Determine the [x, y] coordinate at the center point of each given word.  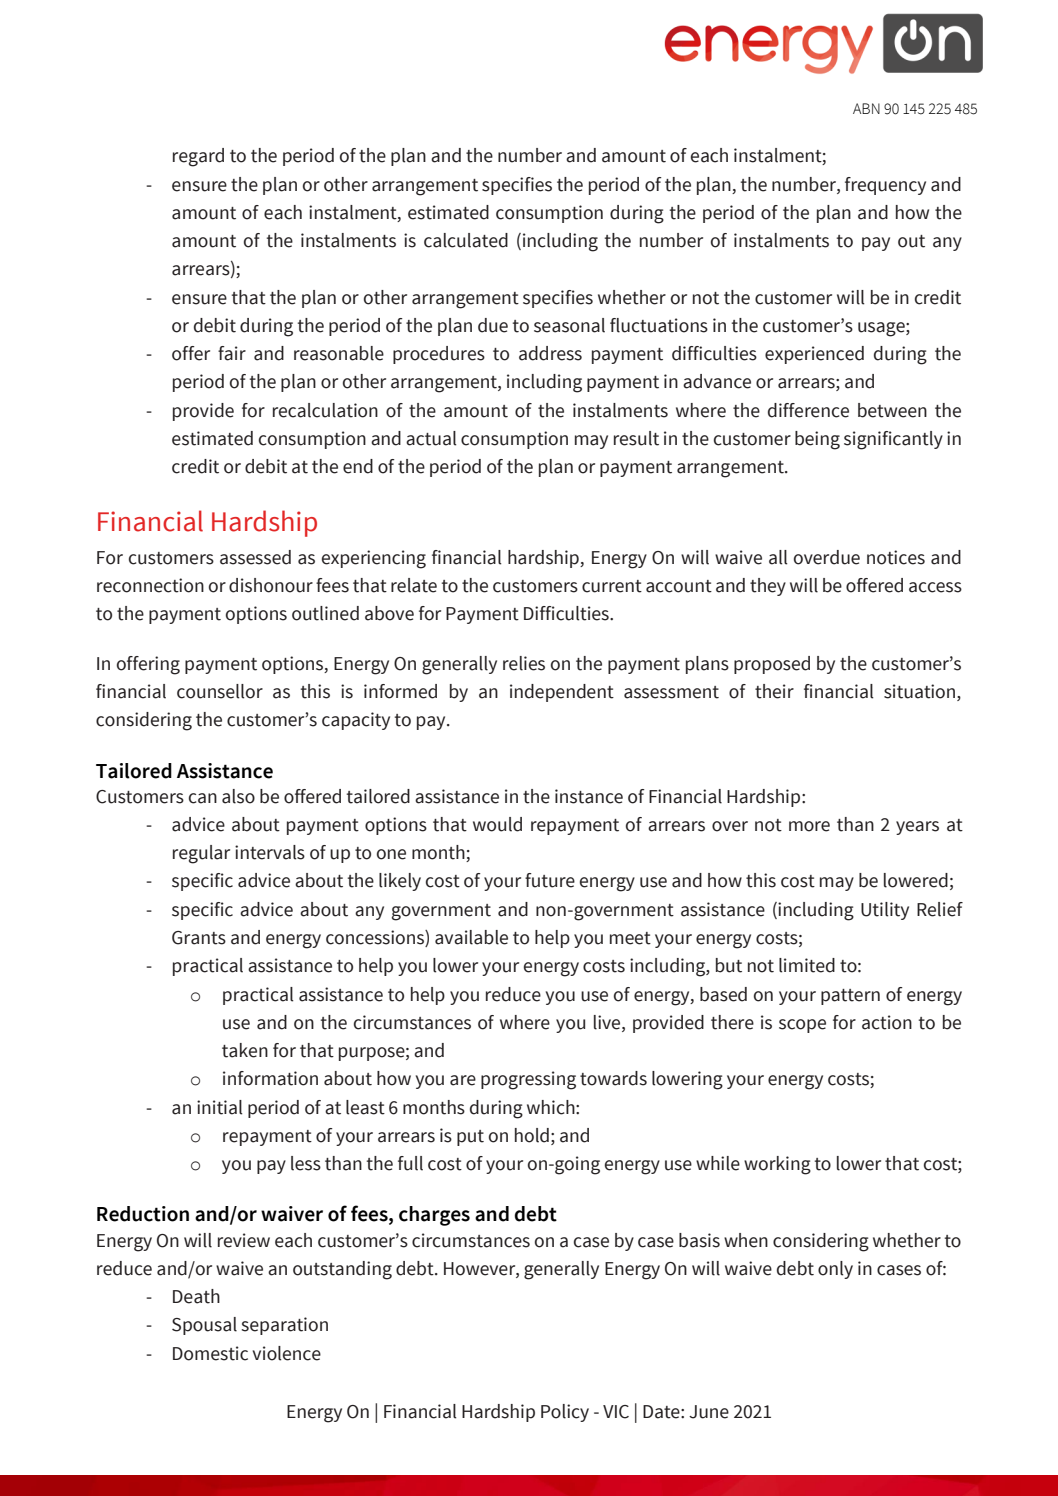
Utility [885, 911]
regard [198, 157]
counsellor [220, 691]
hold [532, 1135]
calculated [466, 240]
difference [808, 410]
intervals [270, 852]
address [550, 353]
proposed [772, 665]
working [777, 1165]
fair [232, 353]
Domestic [210, 1353]
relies [524, 663]
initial [219, 1107]
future [550, 880]
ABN [866, 108]
